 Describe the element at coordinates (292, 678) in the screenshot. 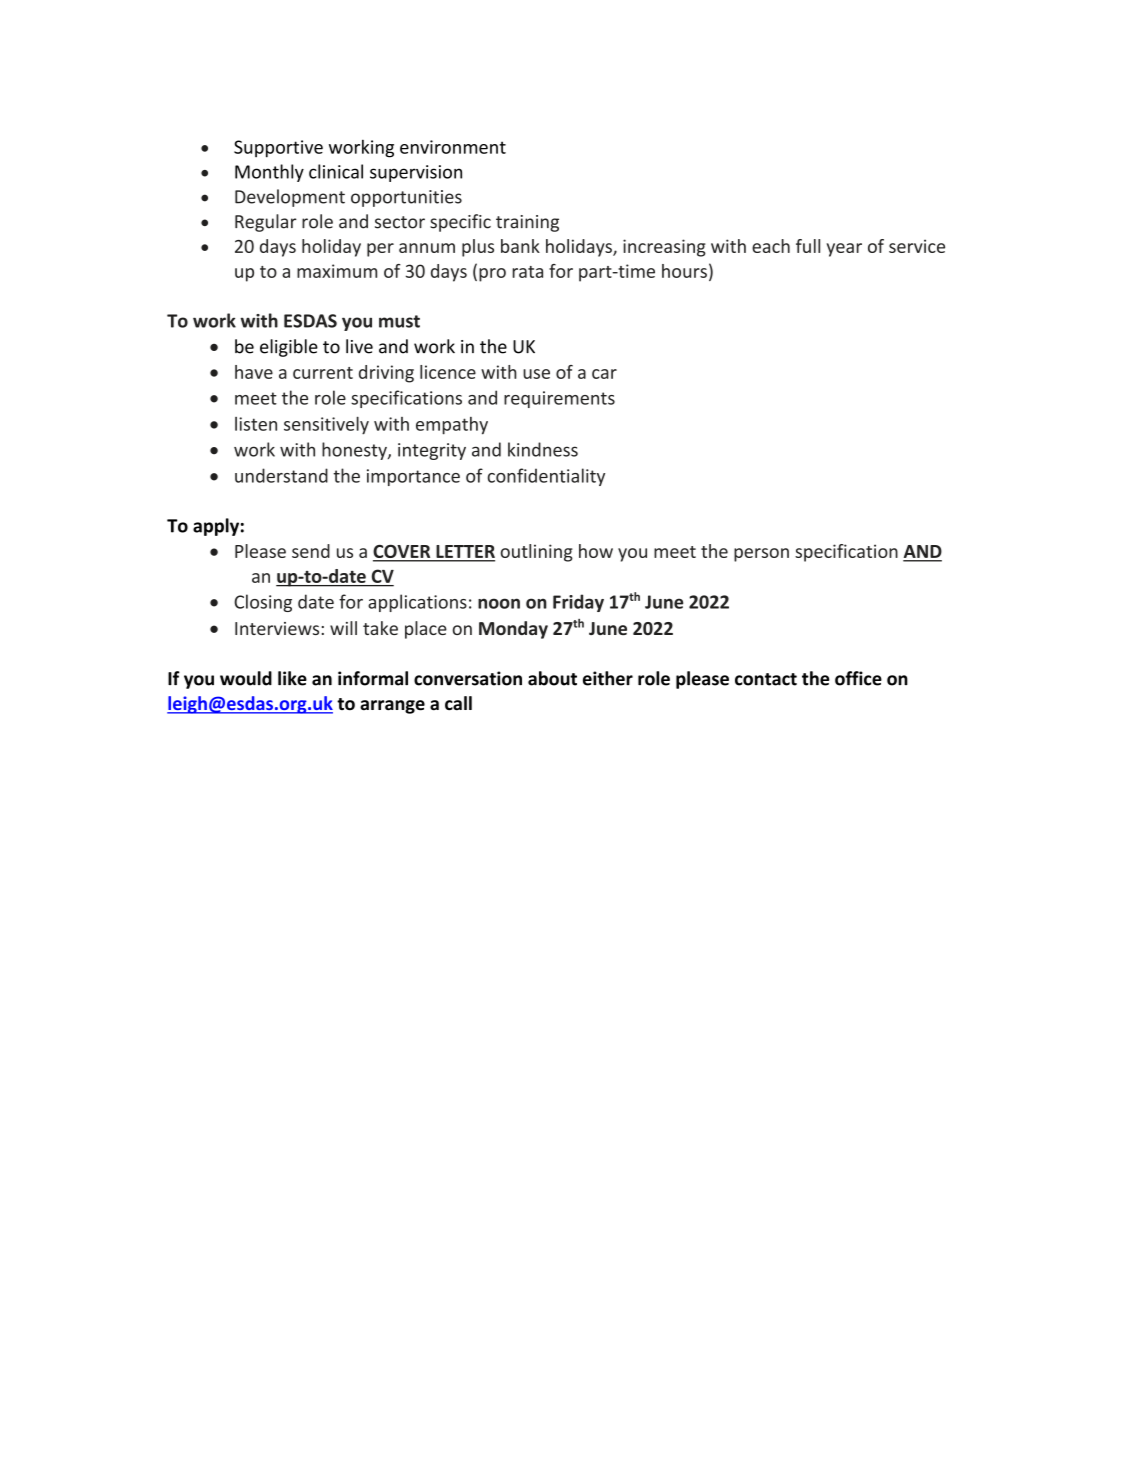

I see `like` at that location.
